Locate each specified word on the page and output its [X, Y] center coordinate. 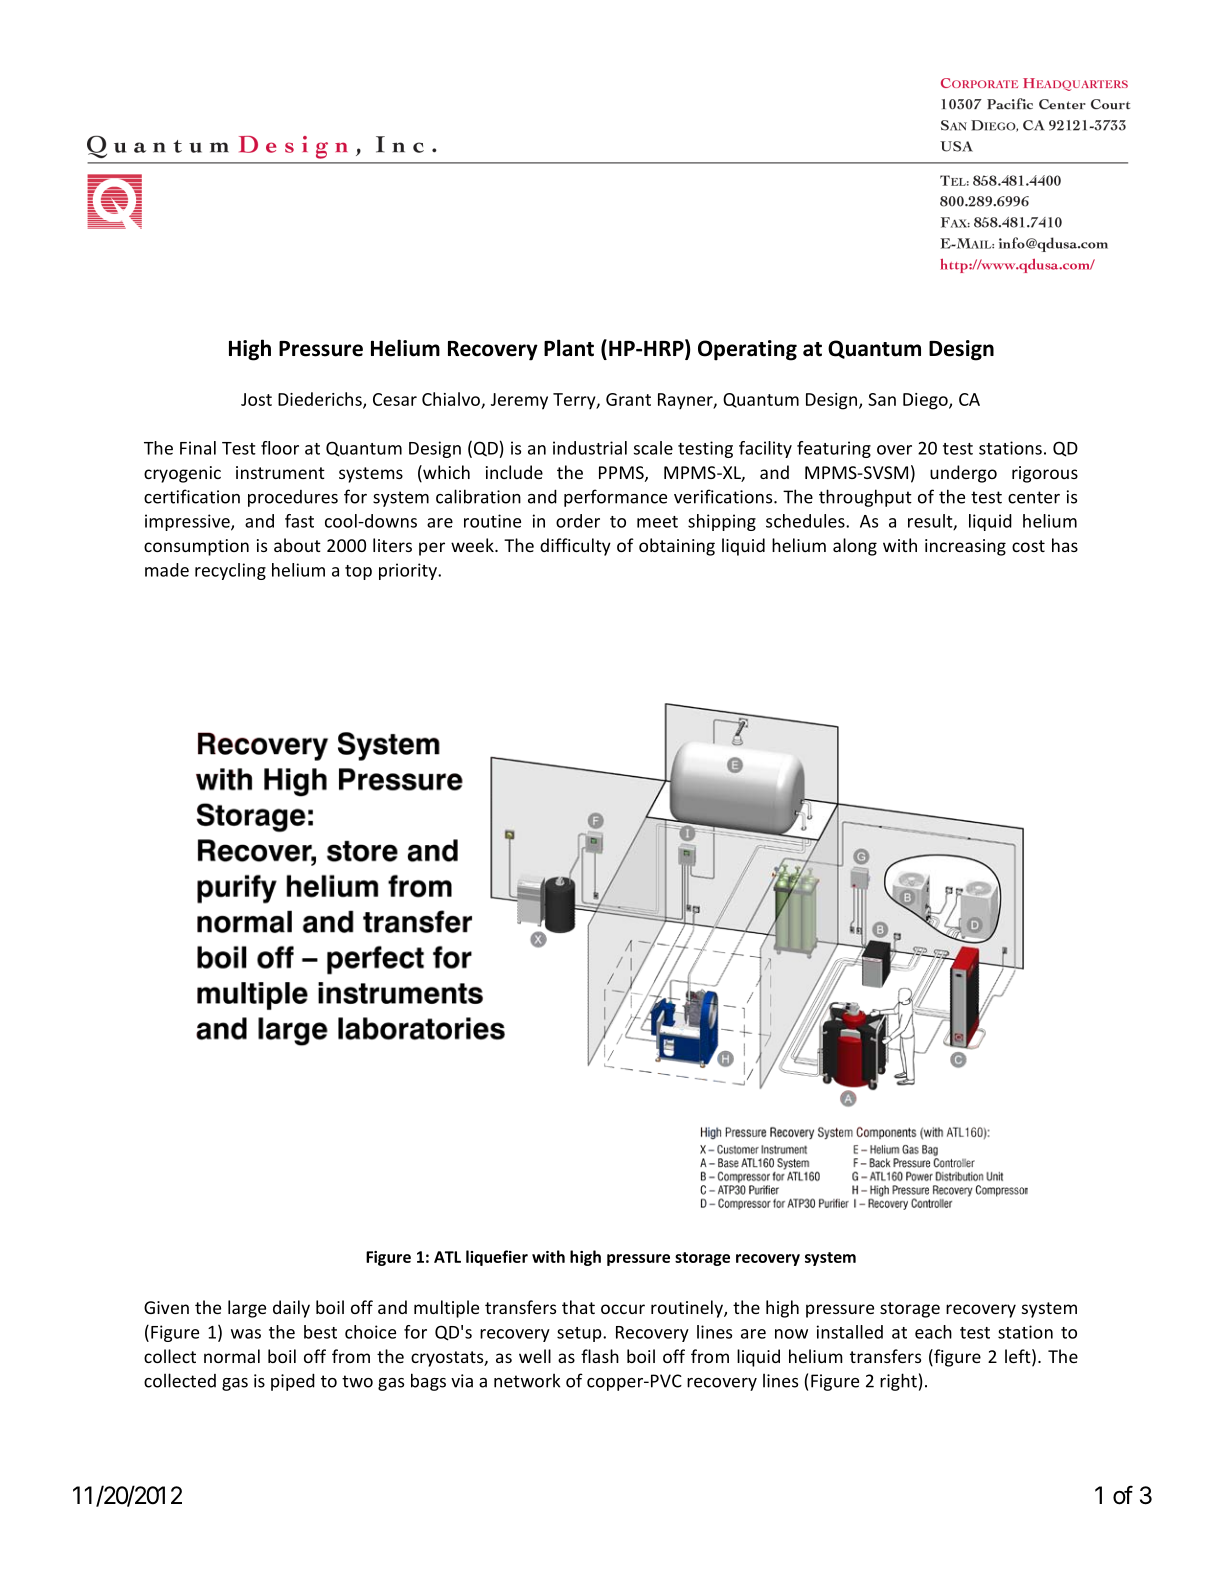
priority [409, 571]
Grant [628, 399]
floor [280, 448]
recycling [230, 571]
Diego [926, 401]
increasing [965, 547]
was [246, 1334]
